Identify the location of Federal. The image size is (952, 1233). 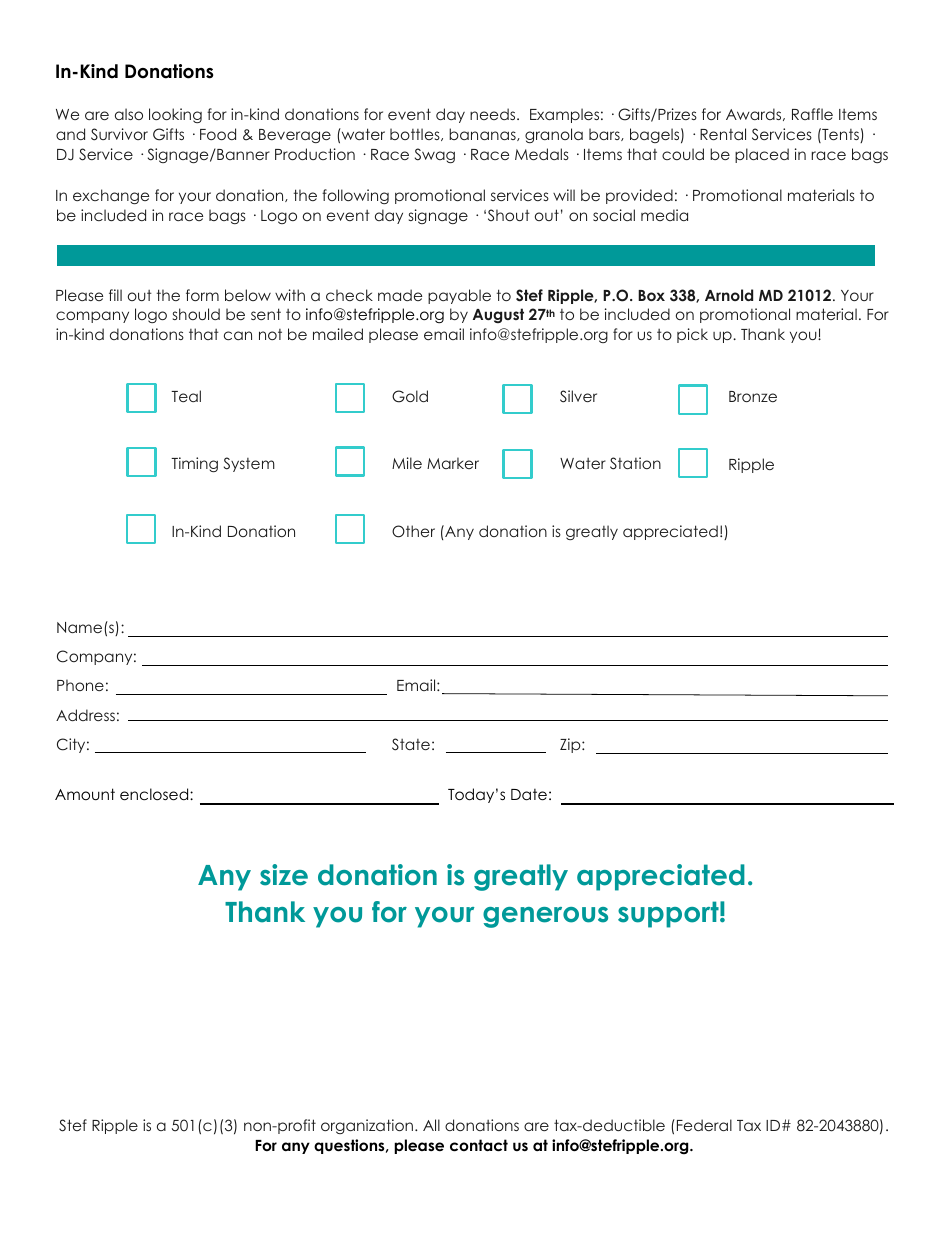
(704, 1125).
